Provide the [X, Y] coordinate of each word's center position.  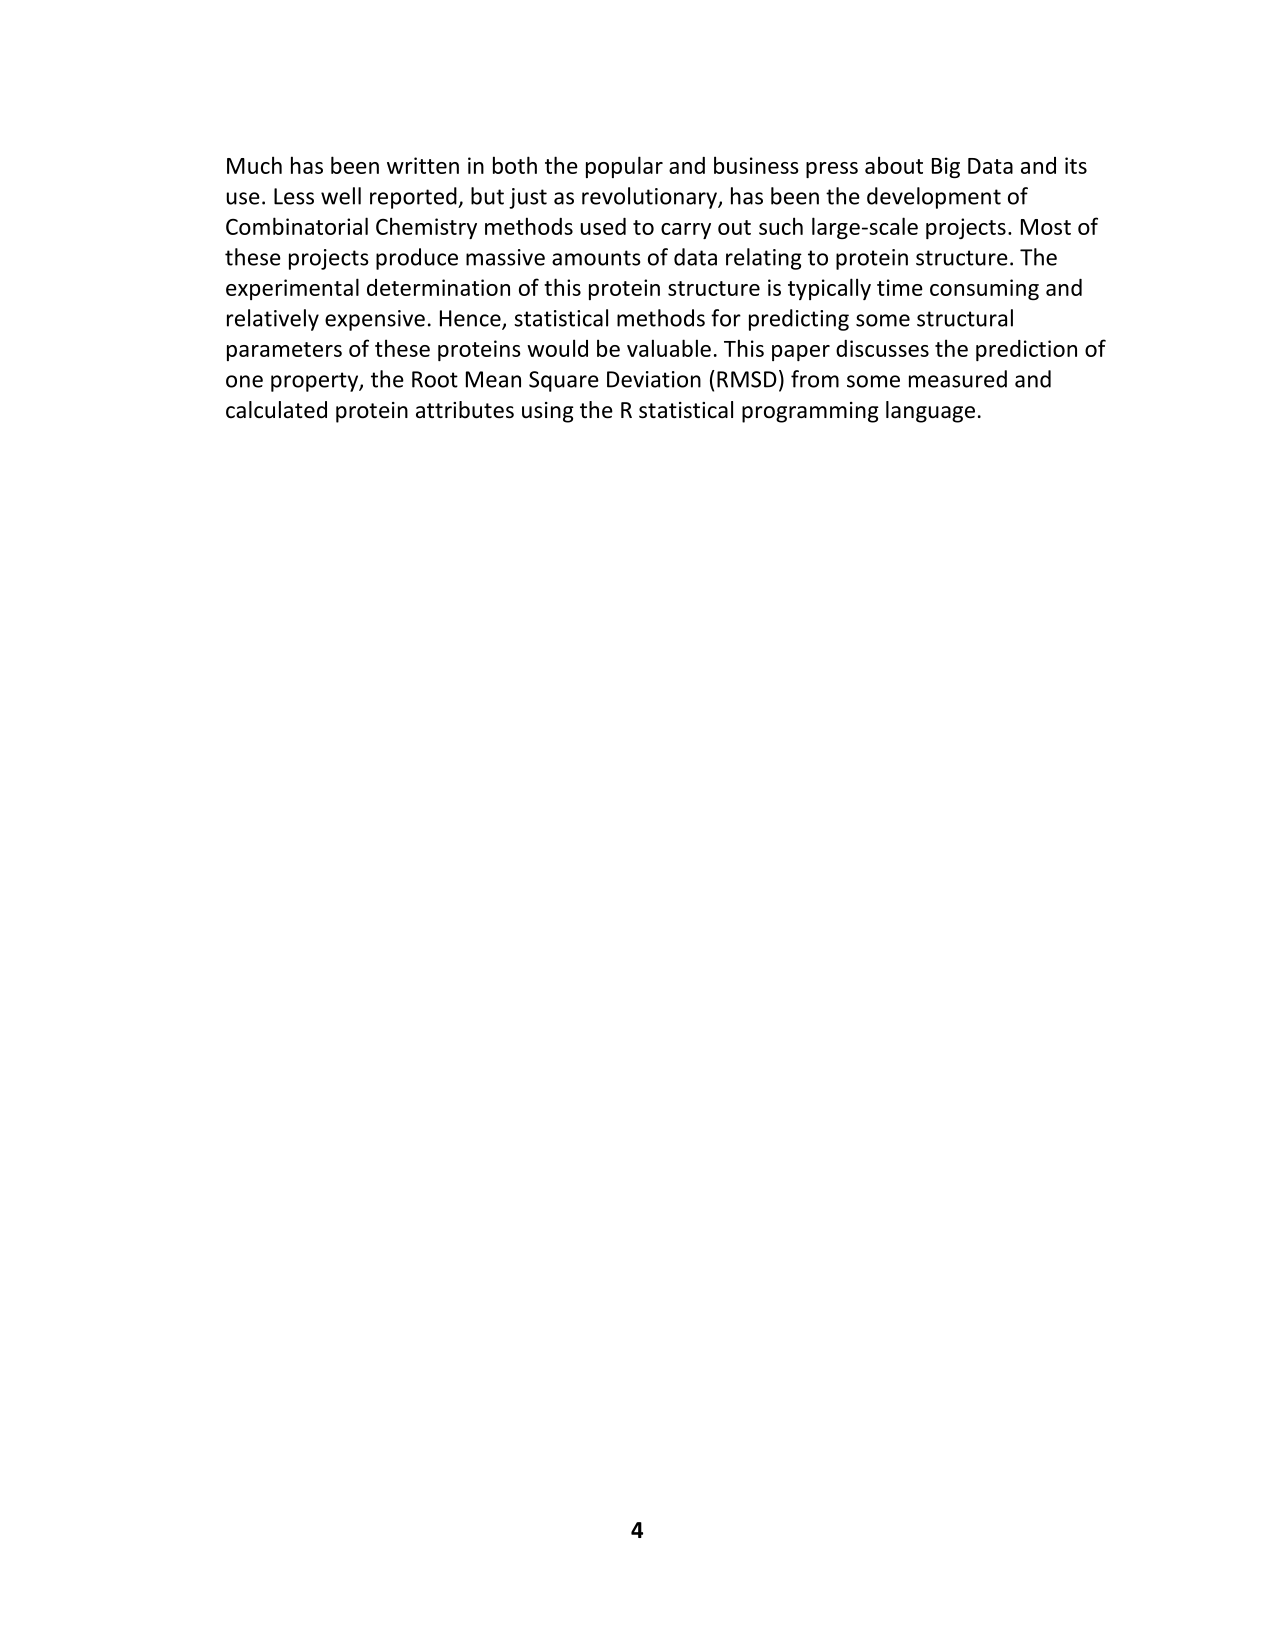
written [423, 165]
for [726, 318]
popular [624, 167]
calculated [276, 410]
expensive [375, 320]
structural [965, 318]
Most [1046, 227]
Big [946, 168]
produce [417, 259]
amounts [596, 258]
